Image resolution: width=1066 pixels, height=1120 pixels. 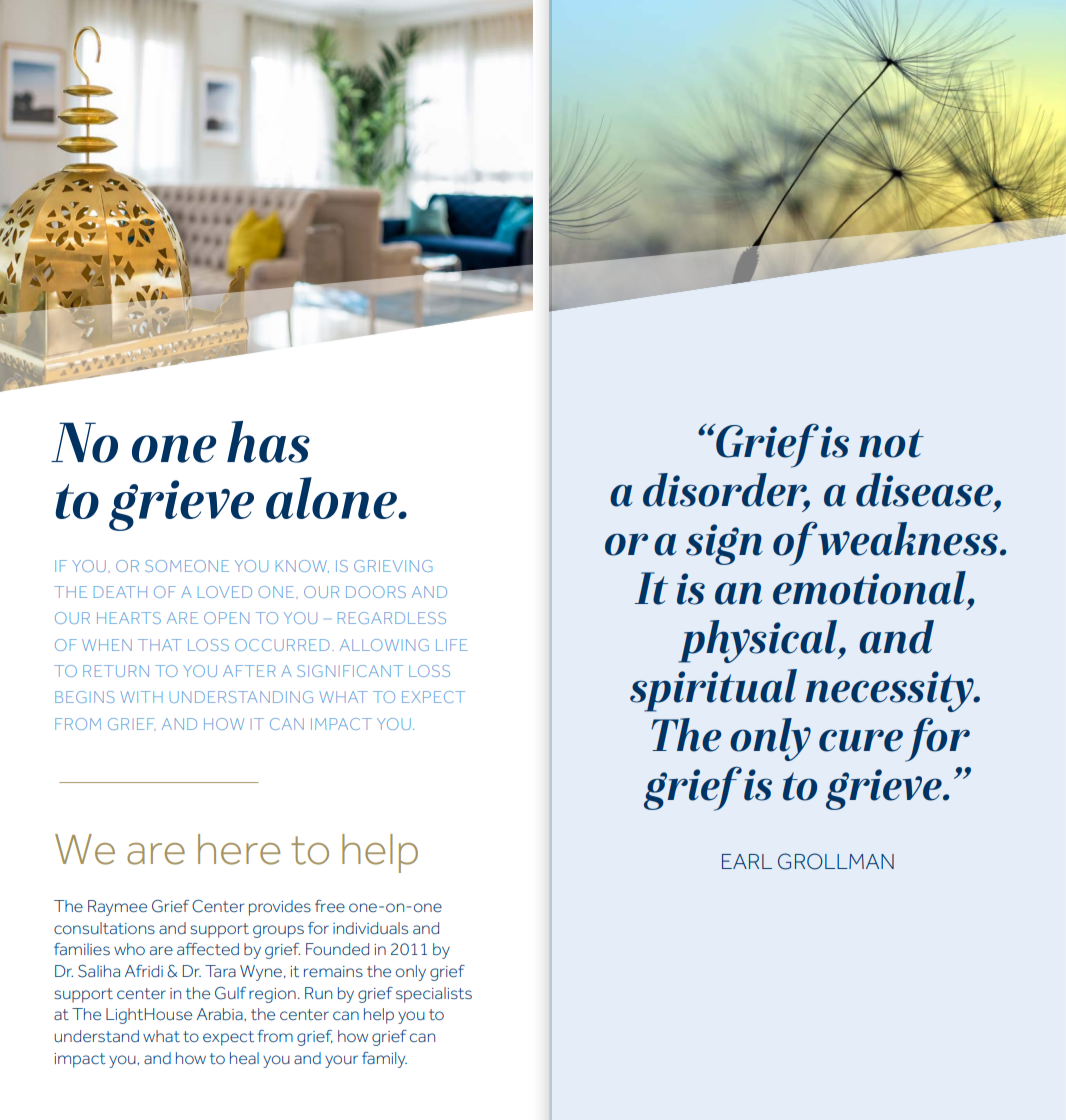 I want to click on not, so click(x=891, y=443).
